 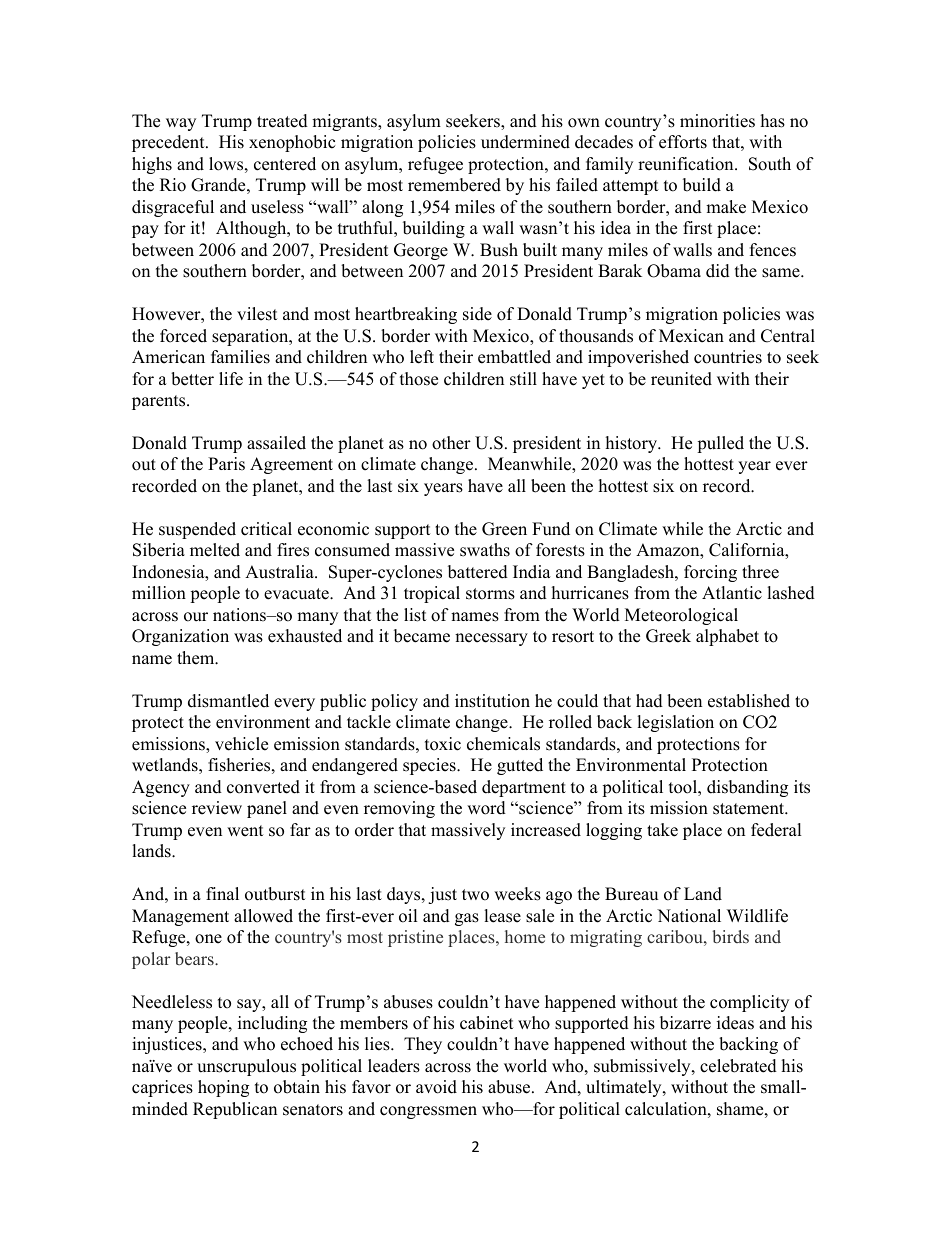 I want to click on remembered, so click(x=454, y=185).
